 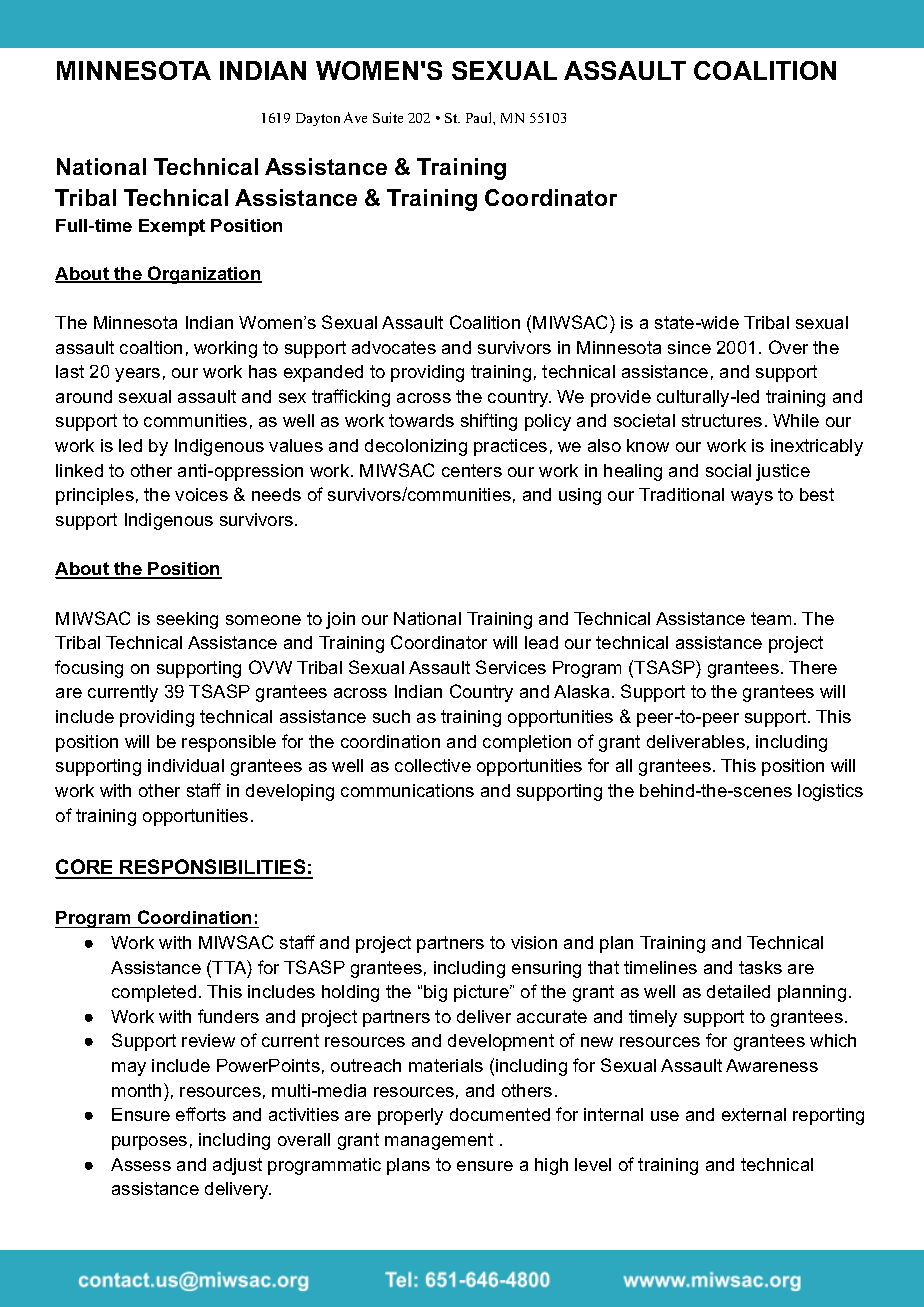 I want to click on seeking, so click(x=187, y=620).
